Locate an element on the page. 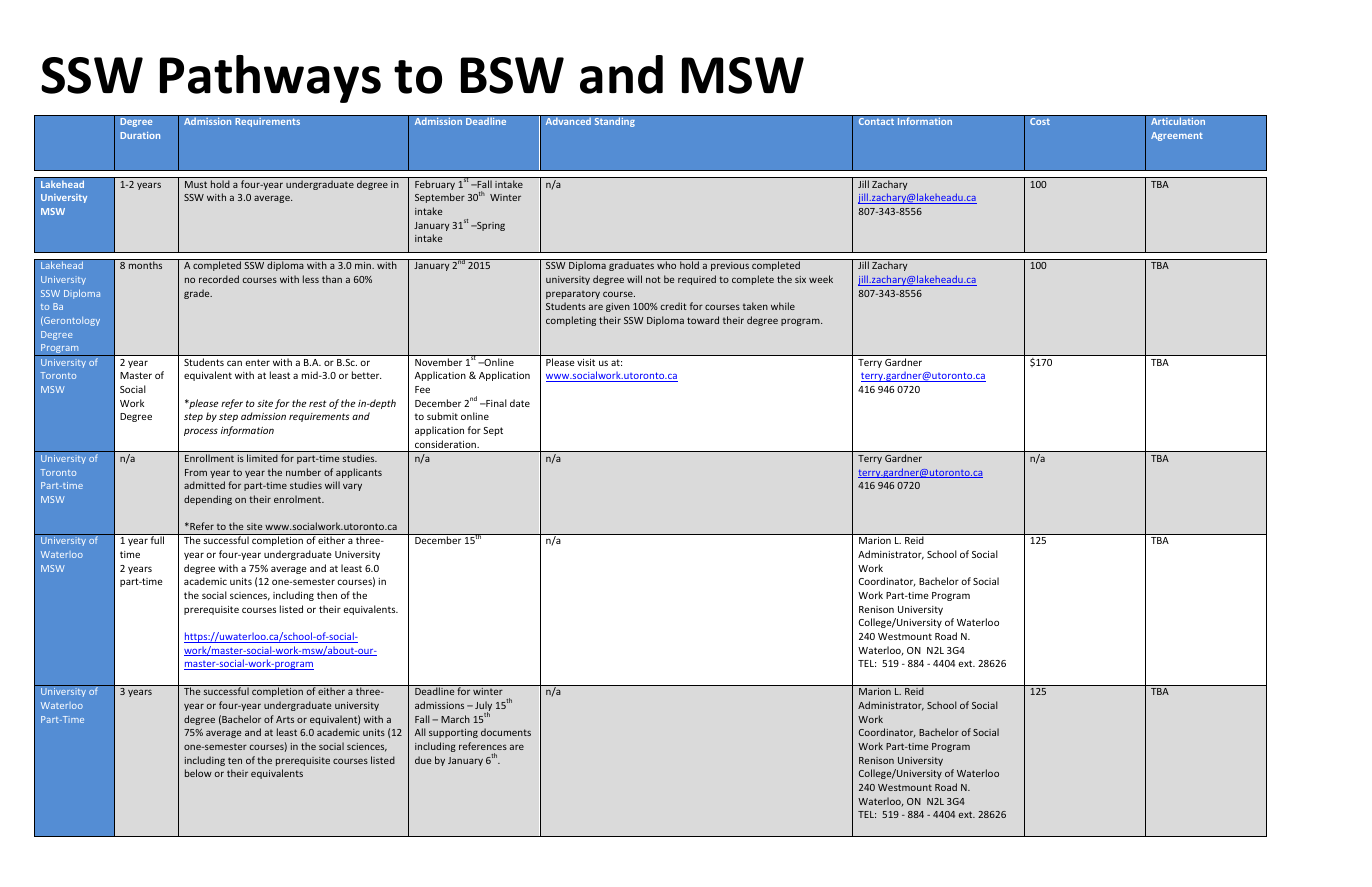  Pathways is located at coordinates (270, 79).
